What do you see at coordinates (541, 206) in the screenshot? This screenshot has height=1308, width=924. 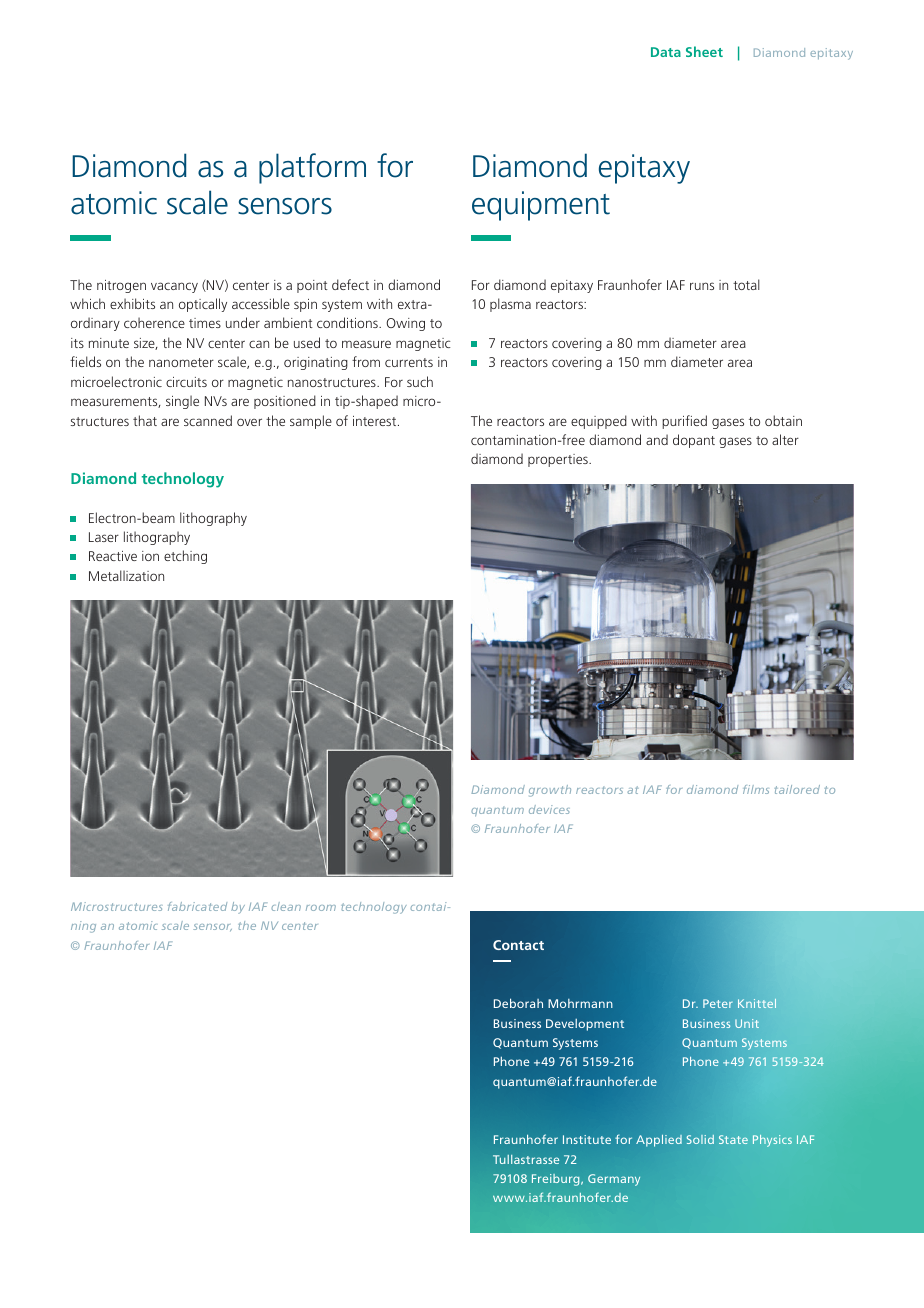 I see `equipment` at bounding box center [541, 206].
